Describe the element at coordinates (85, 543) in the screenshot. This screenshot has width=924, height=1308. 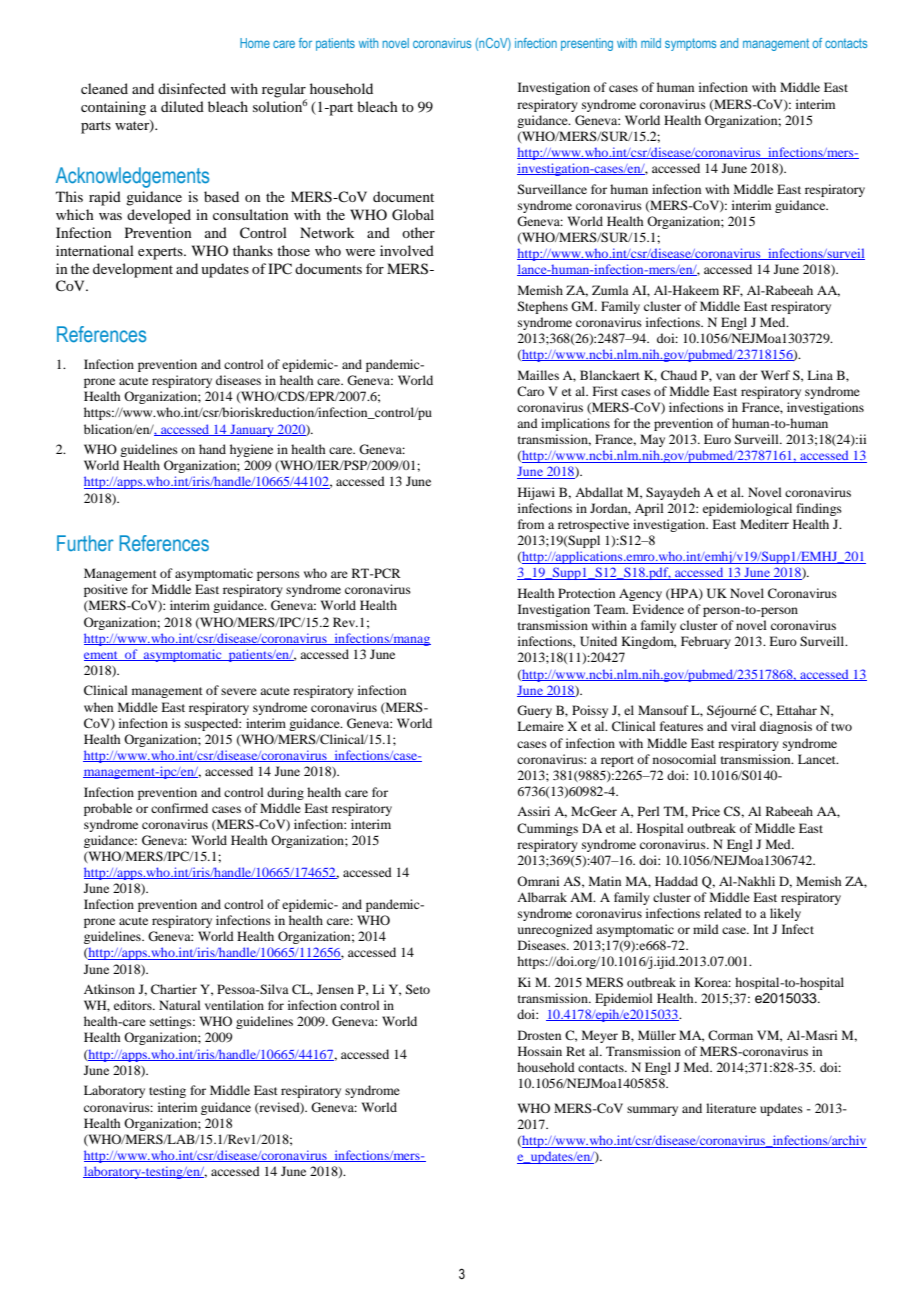
I see `Further` at that location.
